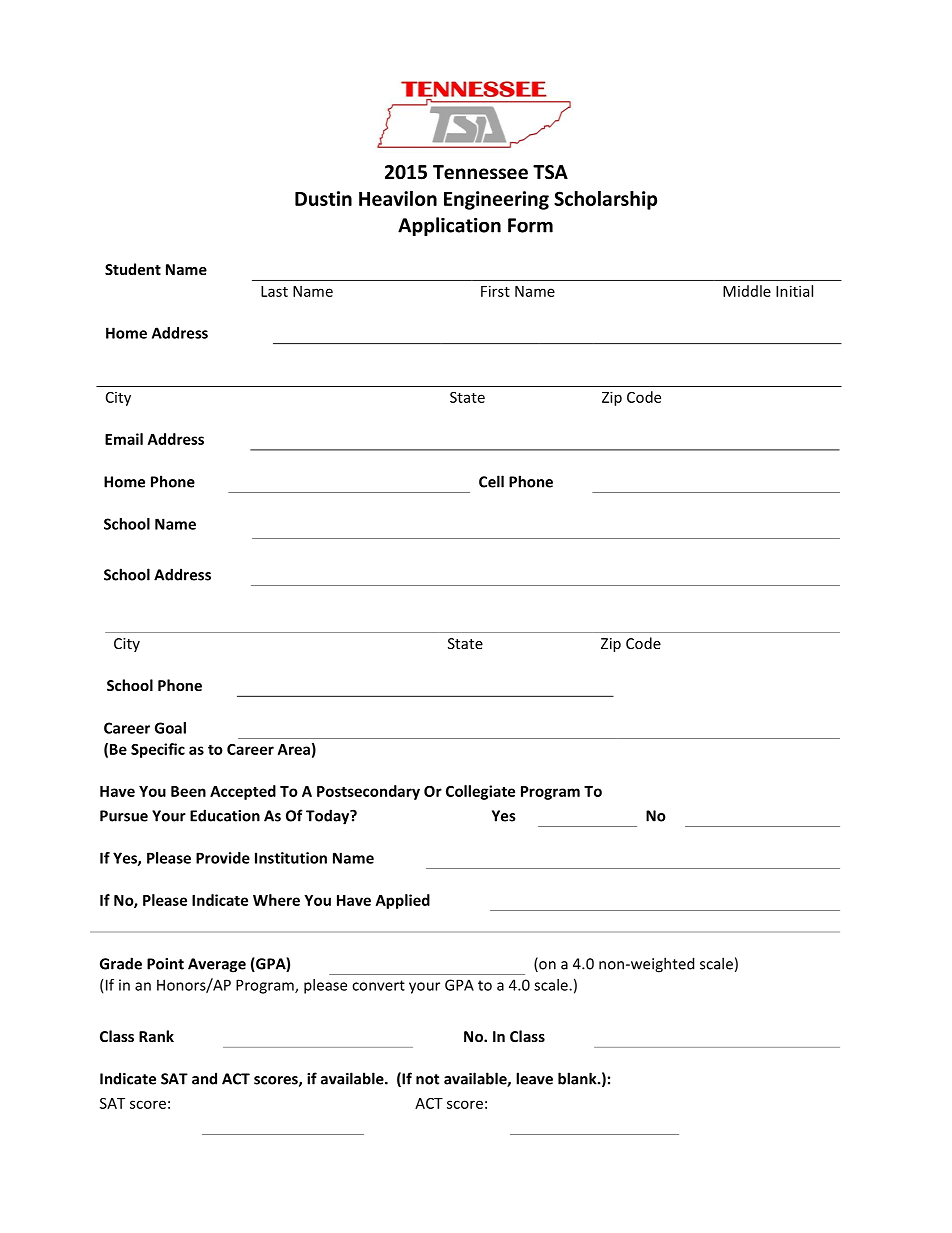 This screenshot has width=952, height=1233. I want to click on Middle, so click(747, 291).
